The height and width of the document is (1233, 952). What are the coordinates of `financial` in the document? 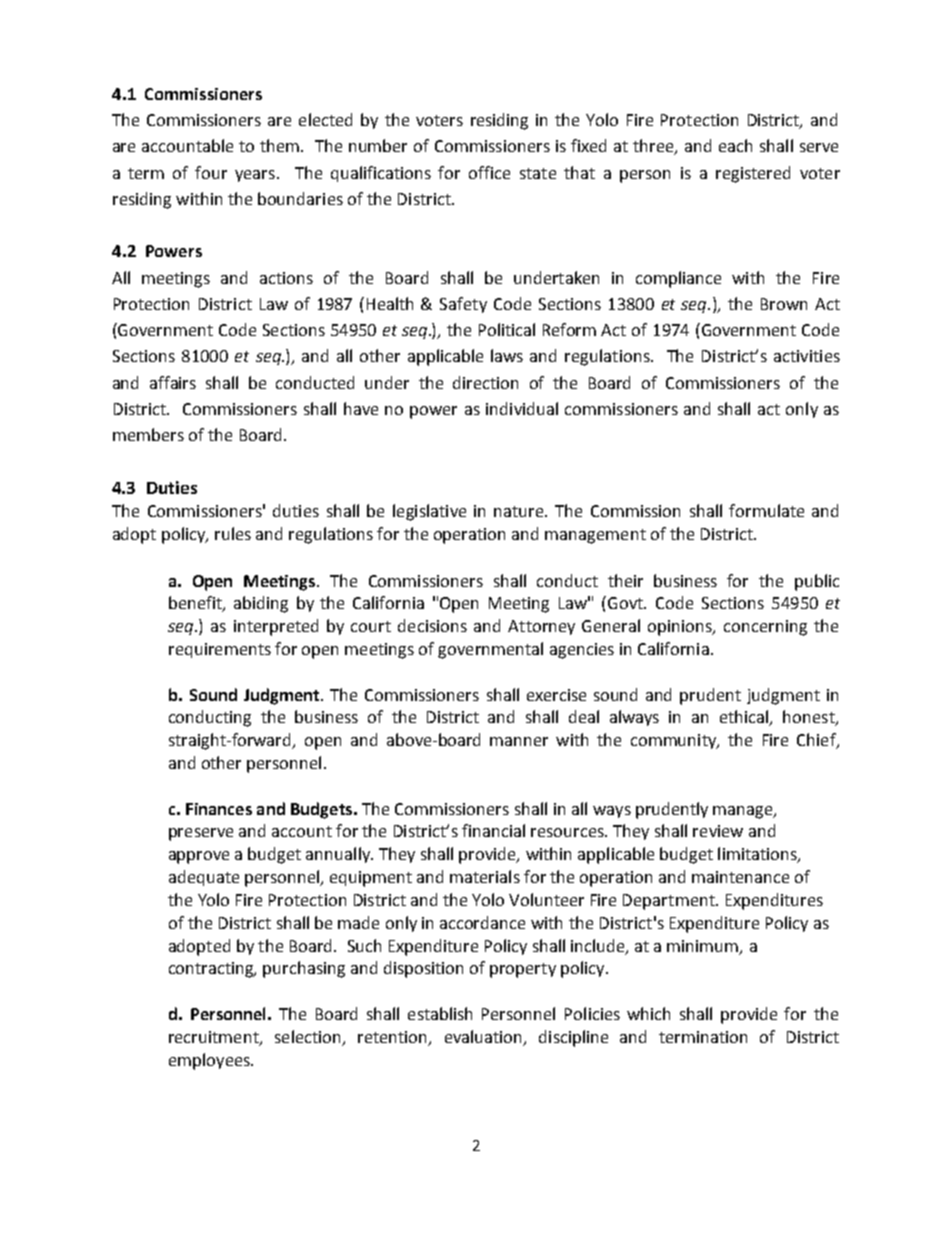 It's located at (493, 830).
